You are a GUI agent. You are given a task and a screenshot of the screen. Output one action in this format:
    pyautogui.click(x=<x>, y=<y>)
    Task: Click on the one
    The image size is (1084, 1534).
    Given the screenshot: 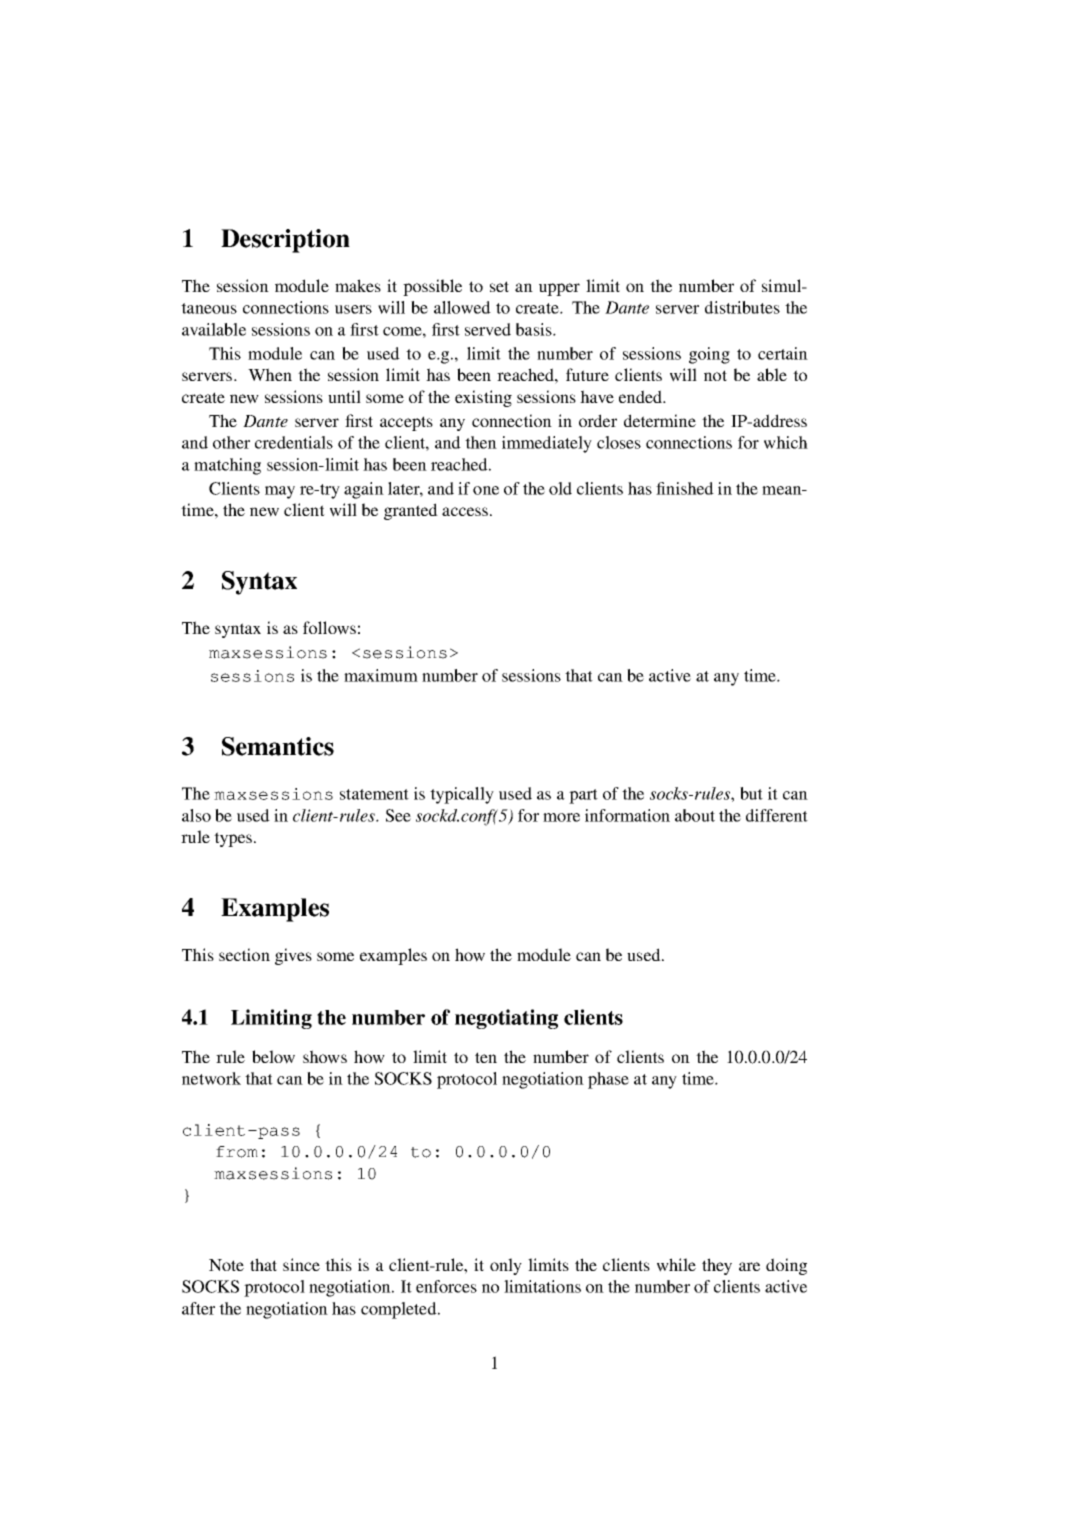 What is the action you would take?
    pyautogui.click(x=486, y=490)
